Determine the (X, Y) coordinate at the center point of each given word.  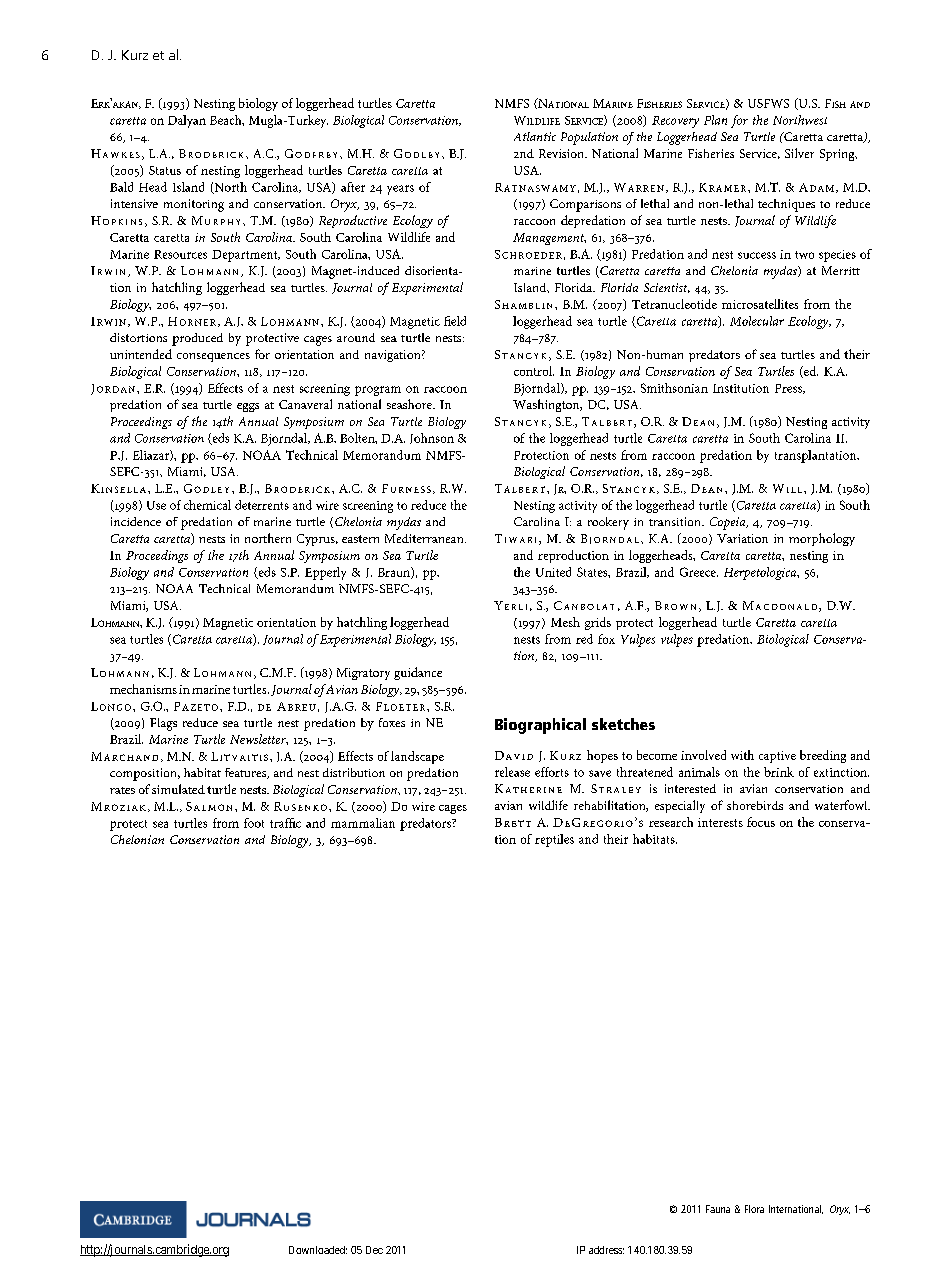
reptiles (554, 840)
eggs (248, 407)
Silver (799, 153)
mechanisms (143, 689)
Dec (374, 1250)
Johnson (432, 438)
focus (761, 822)
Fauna (718, 1209)
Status (165, 170)
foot (254, 823)
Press (789, 389)
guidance (418, 673)
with (742, 755)
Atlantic (535, 136)
